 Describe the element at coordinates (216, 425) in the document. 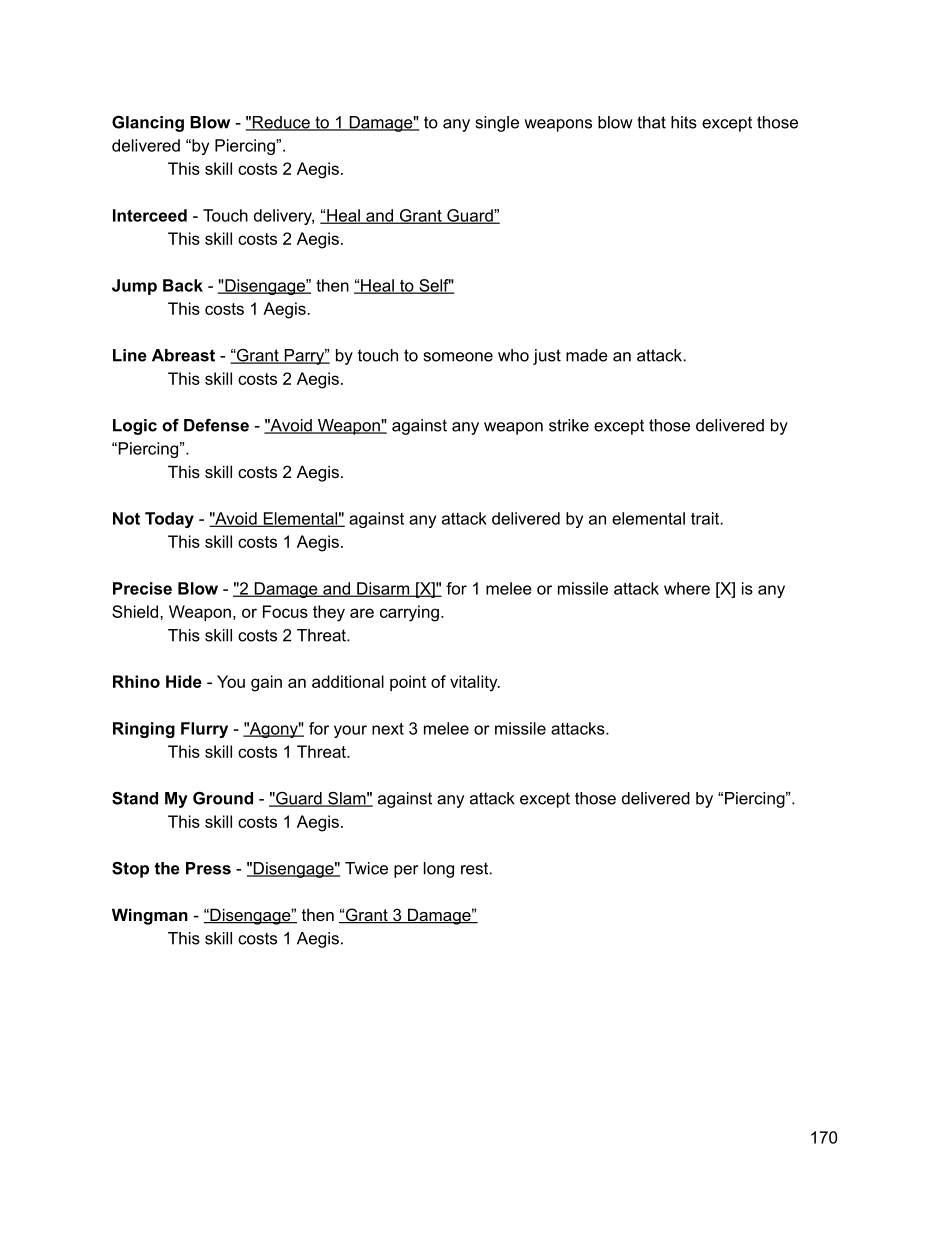

I see `Defense` at that location.
